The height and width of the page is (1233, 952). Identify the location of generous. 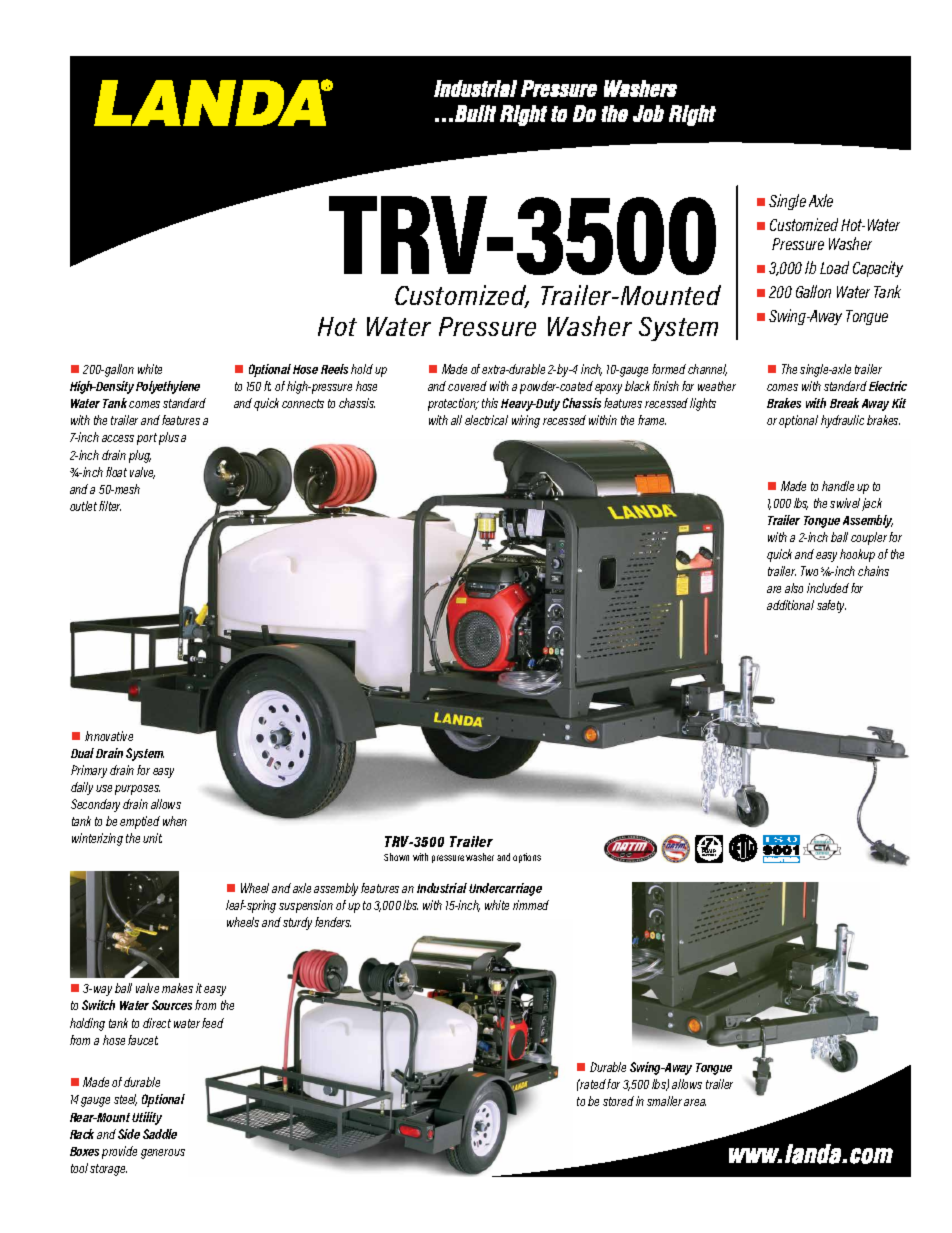
(163, 1154).
